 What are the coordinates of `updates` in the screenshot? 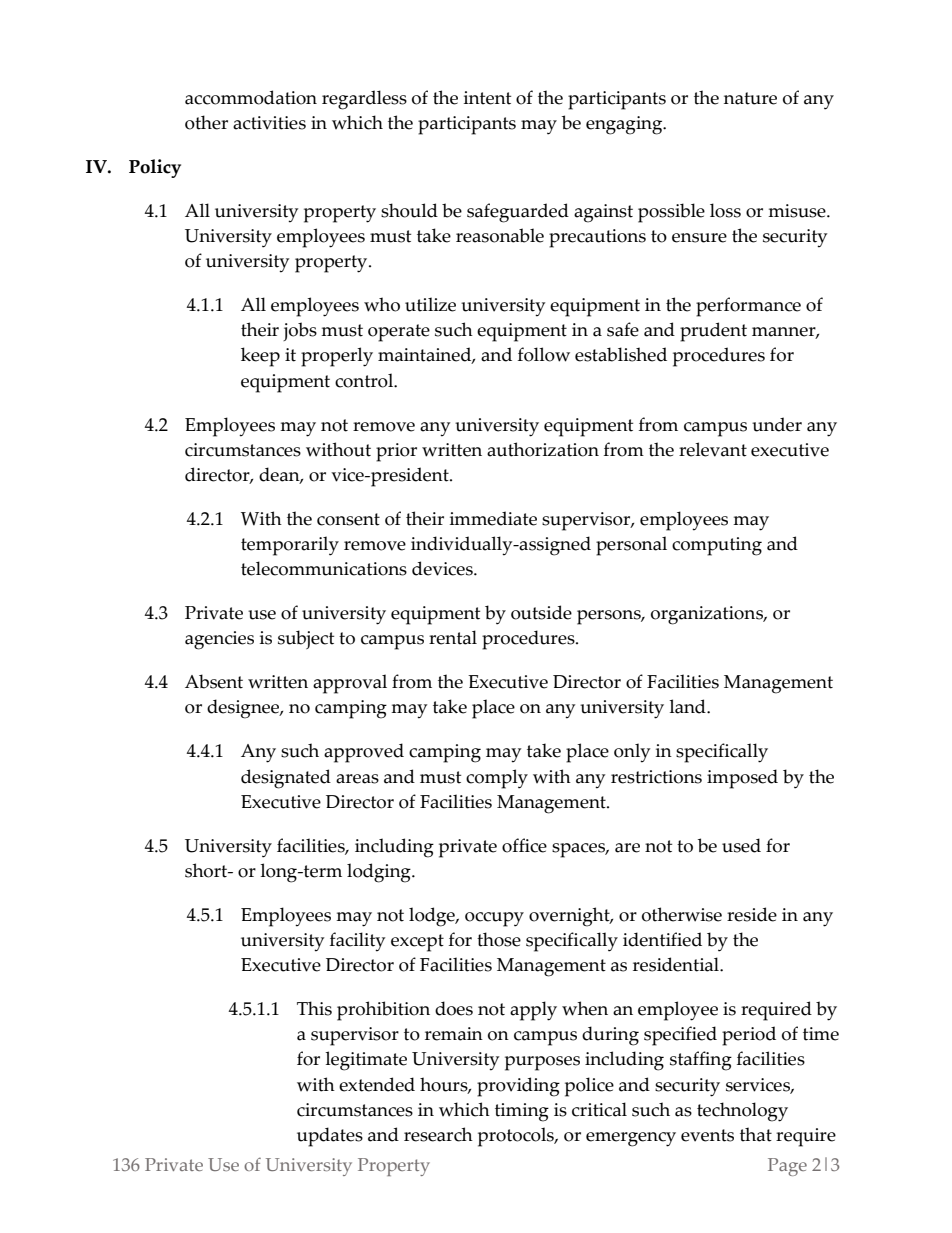 It's located at (330, 1137).
